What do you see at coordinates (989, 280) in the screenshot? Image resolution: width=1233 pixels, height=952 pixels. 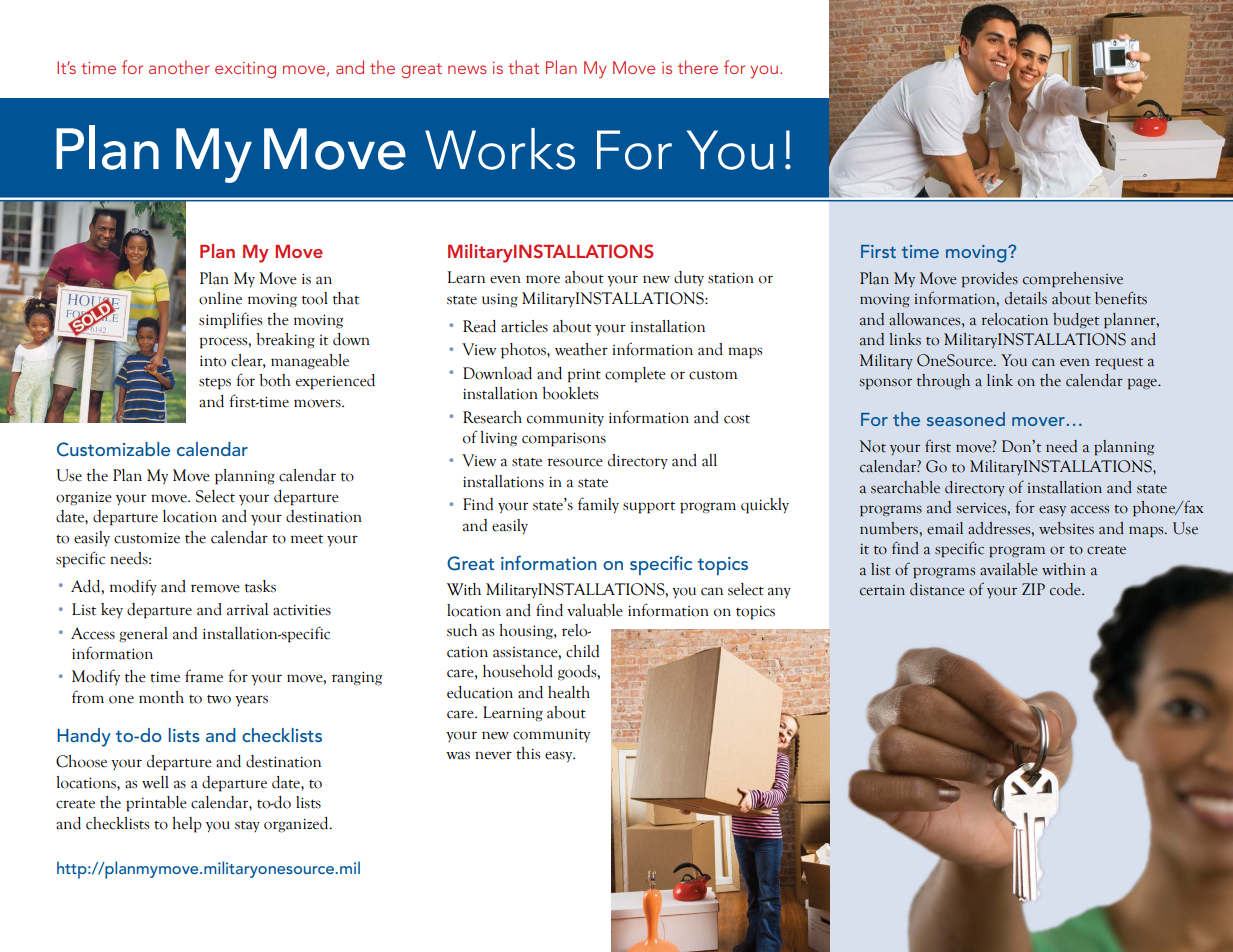 I see `provides` at bounding box center [989, 280].
